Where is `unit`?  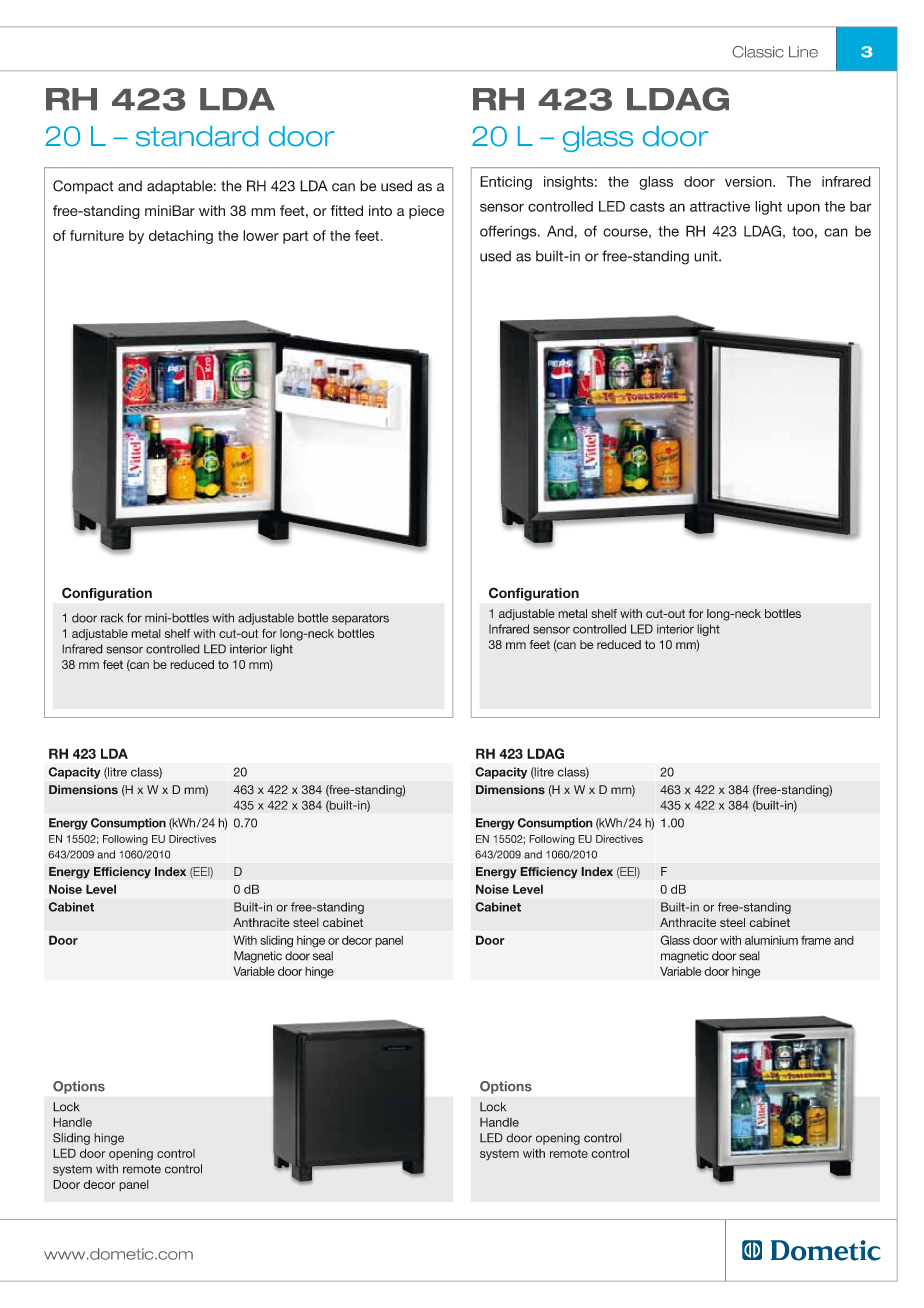 unit is located at coordinates (707, 256).
